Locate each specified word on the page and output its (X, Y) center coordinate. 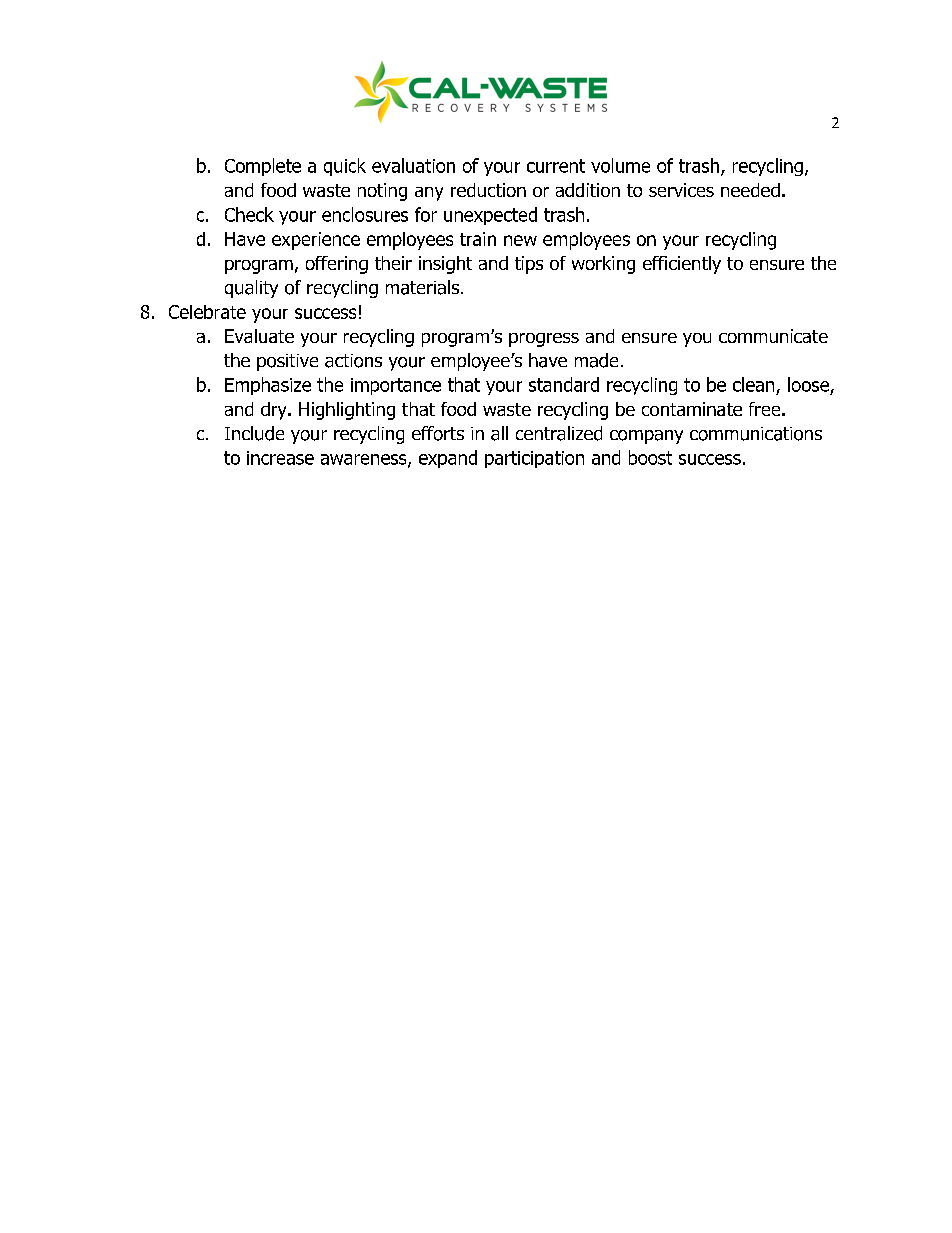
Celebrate (207, 312)
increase (280, 458)
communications (756, 434)
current (556, 166)
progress (544, 340)
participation (534, 459)
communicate (773, 336)
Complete (263, 167)
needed (750, 190)
